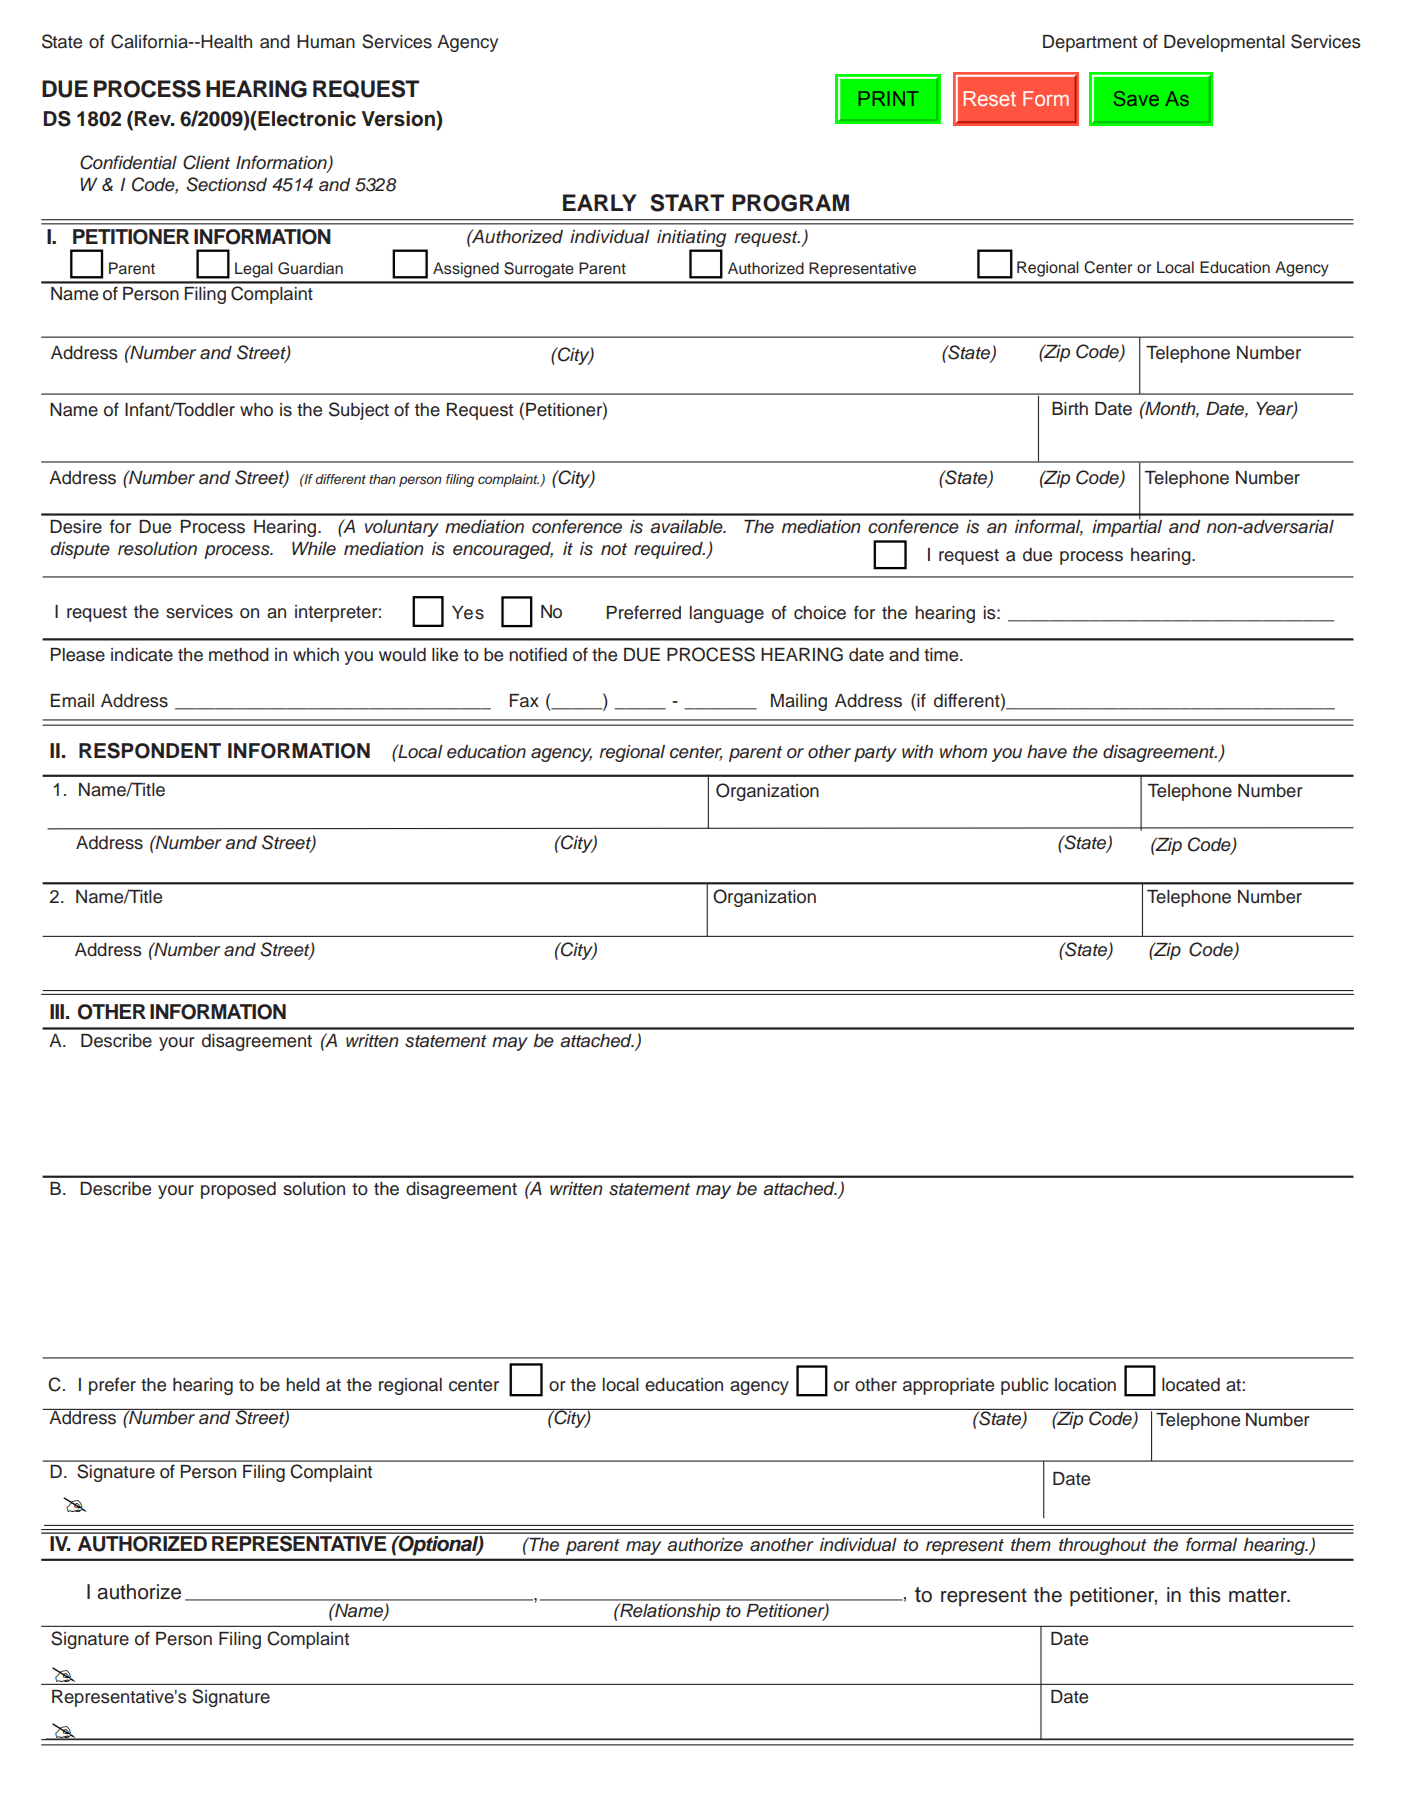  What do you see at coordinates (303, 1385) in the page?
I see `held` at bounding box center [303, 1385].
